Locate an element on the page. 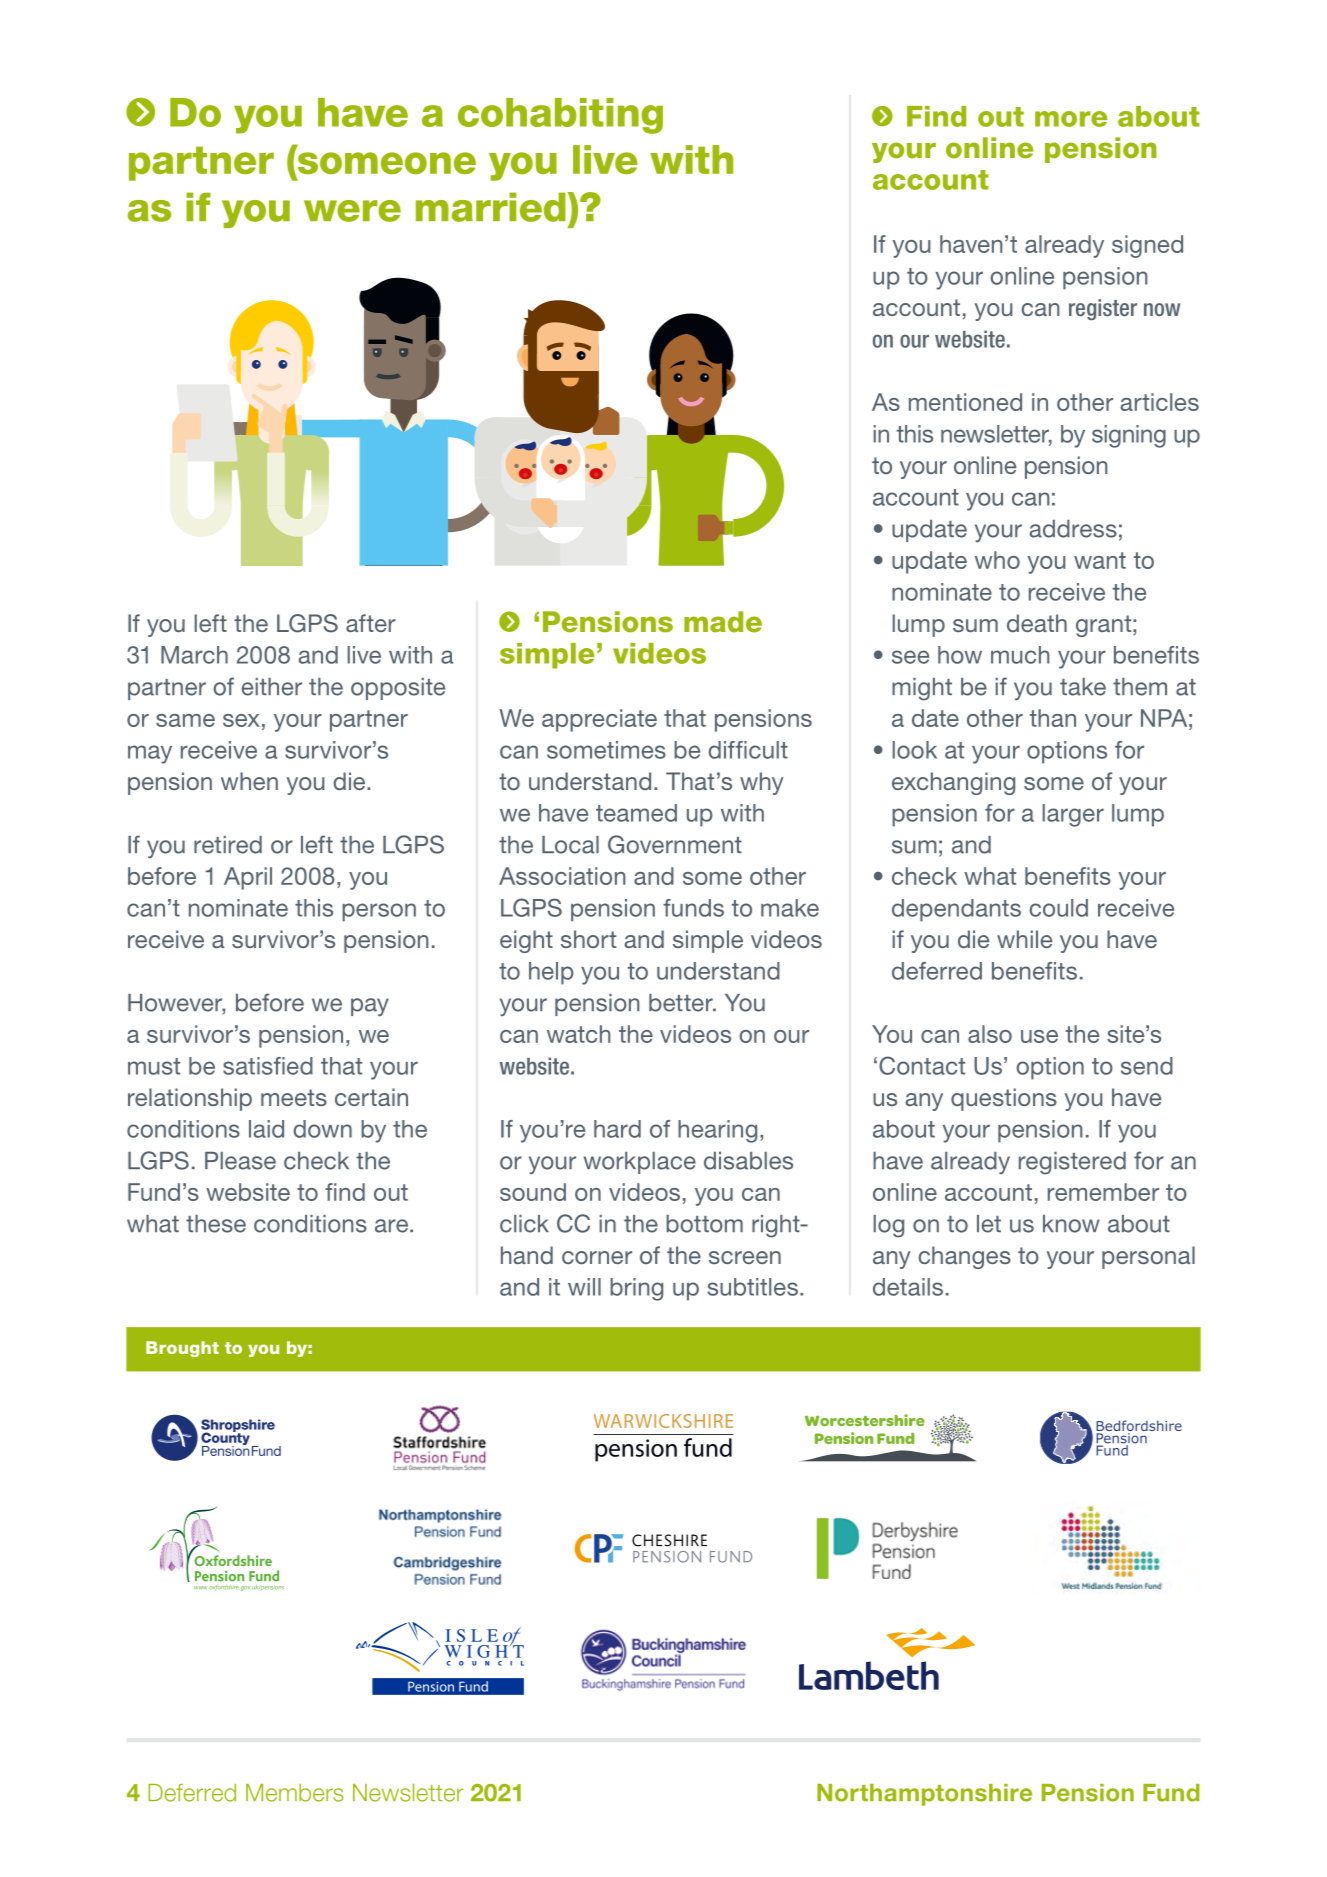 The height and width of the image is (1877, 1327). cohabiting is located at coordinates (560, 116).
